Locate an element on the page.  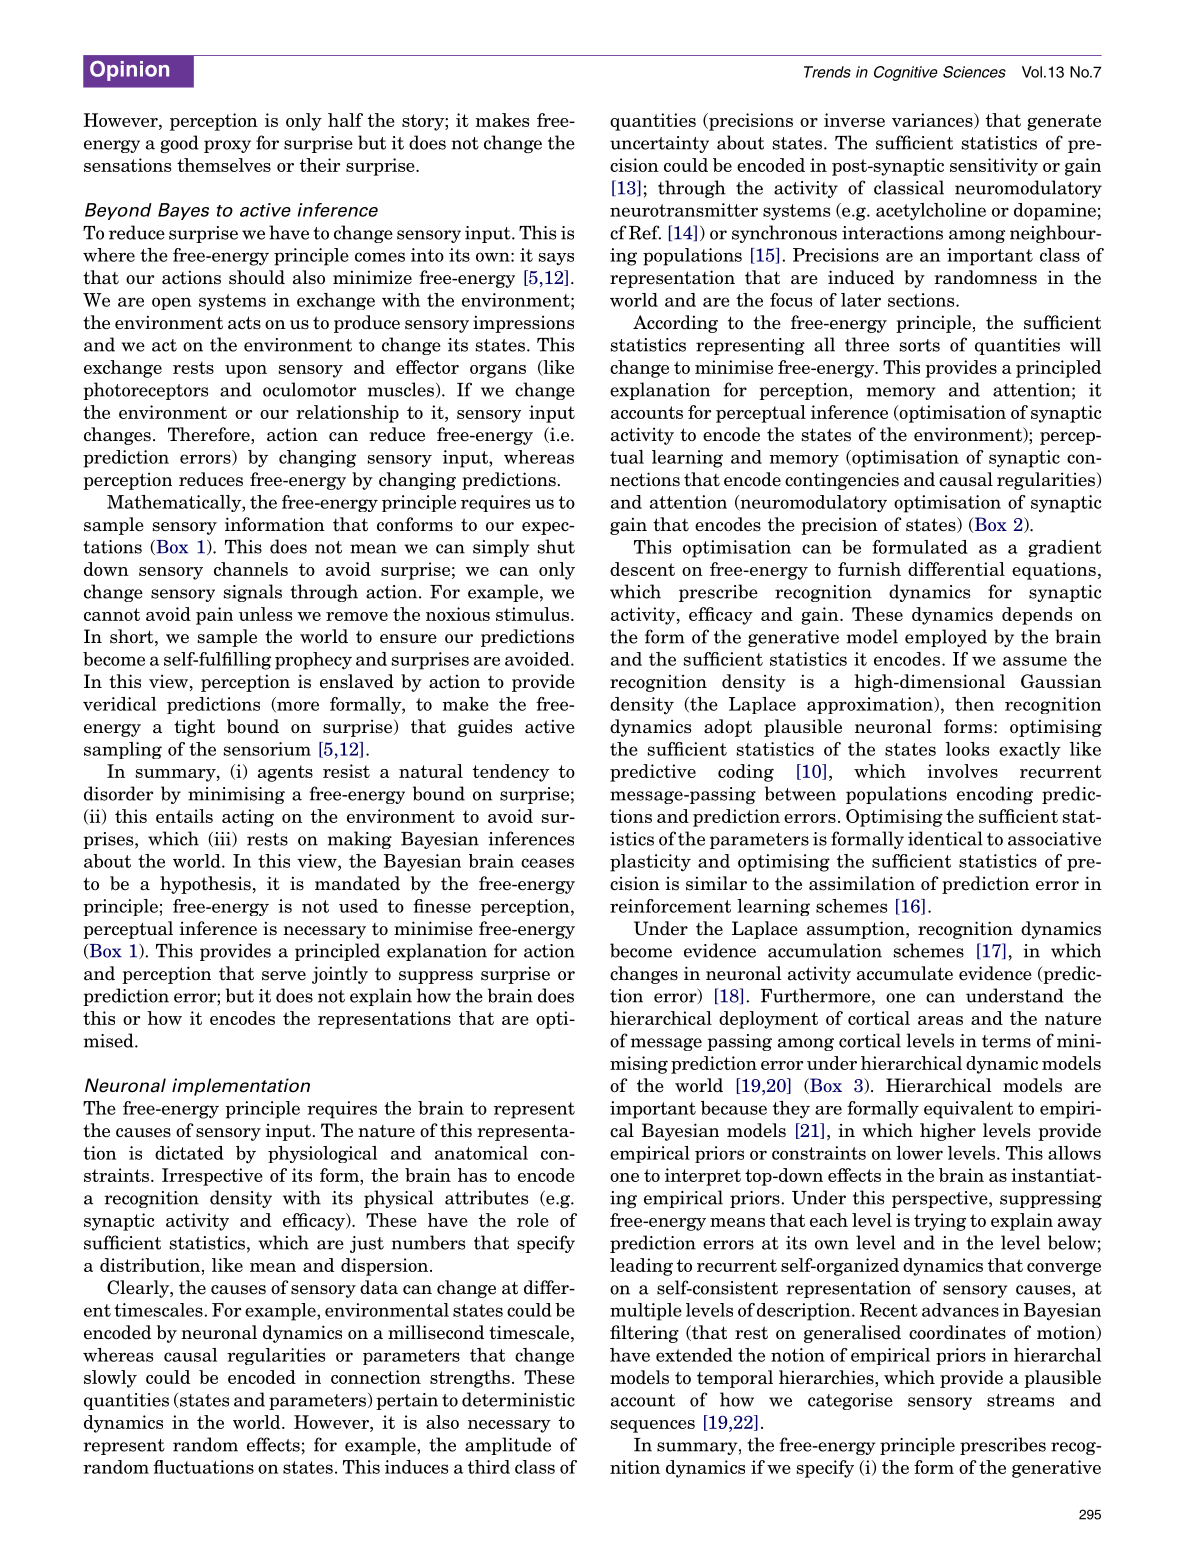
channels is located at coordinates (251, 569).
